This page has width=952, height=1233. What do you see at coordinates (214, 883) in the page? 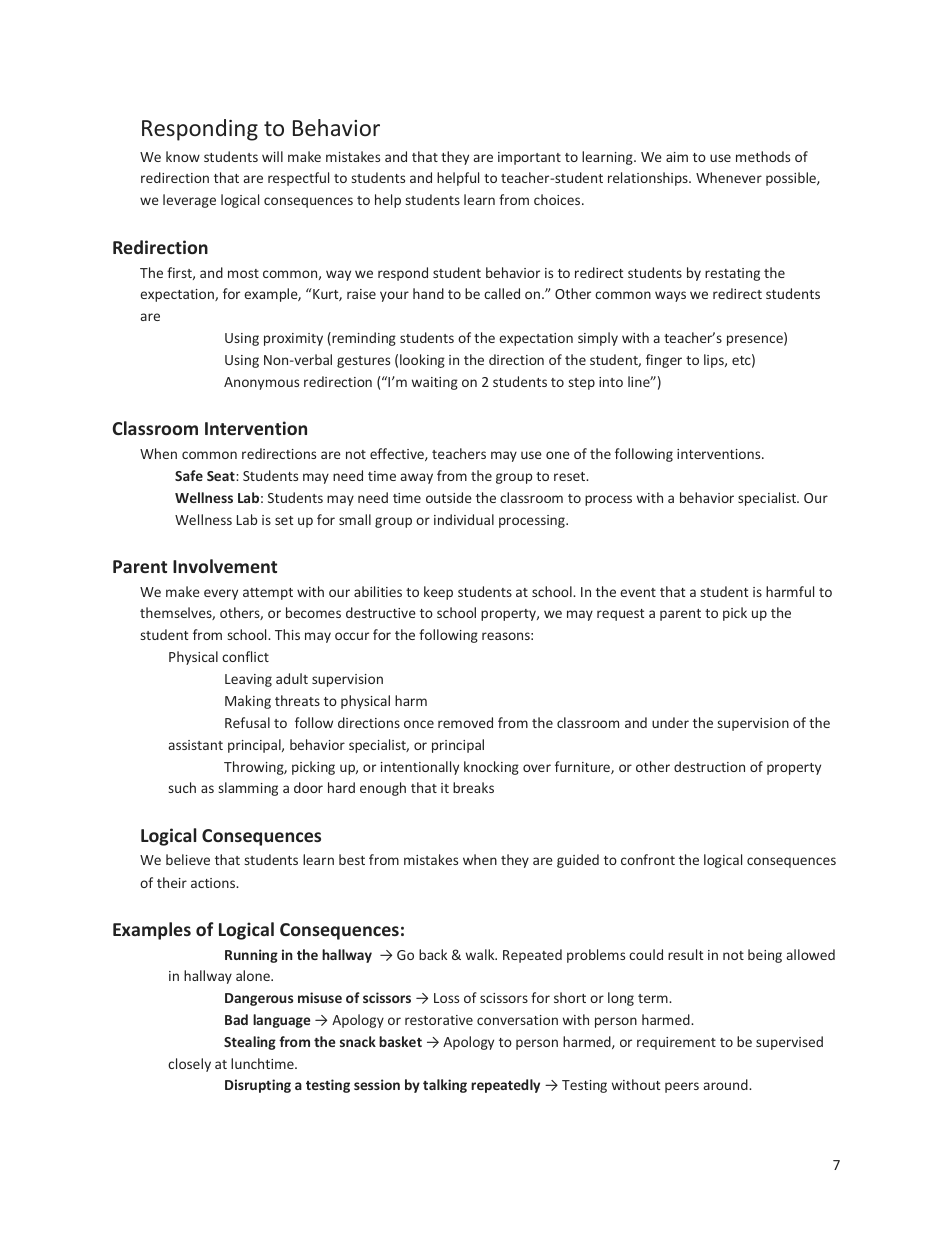
I see `actions` at bounding box center [214, 883].
